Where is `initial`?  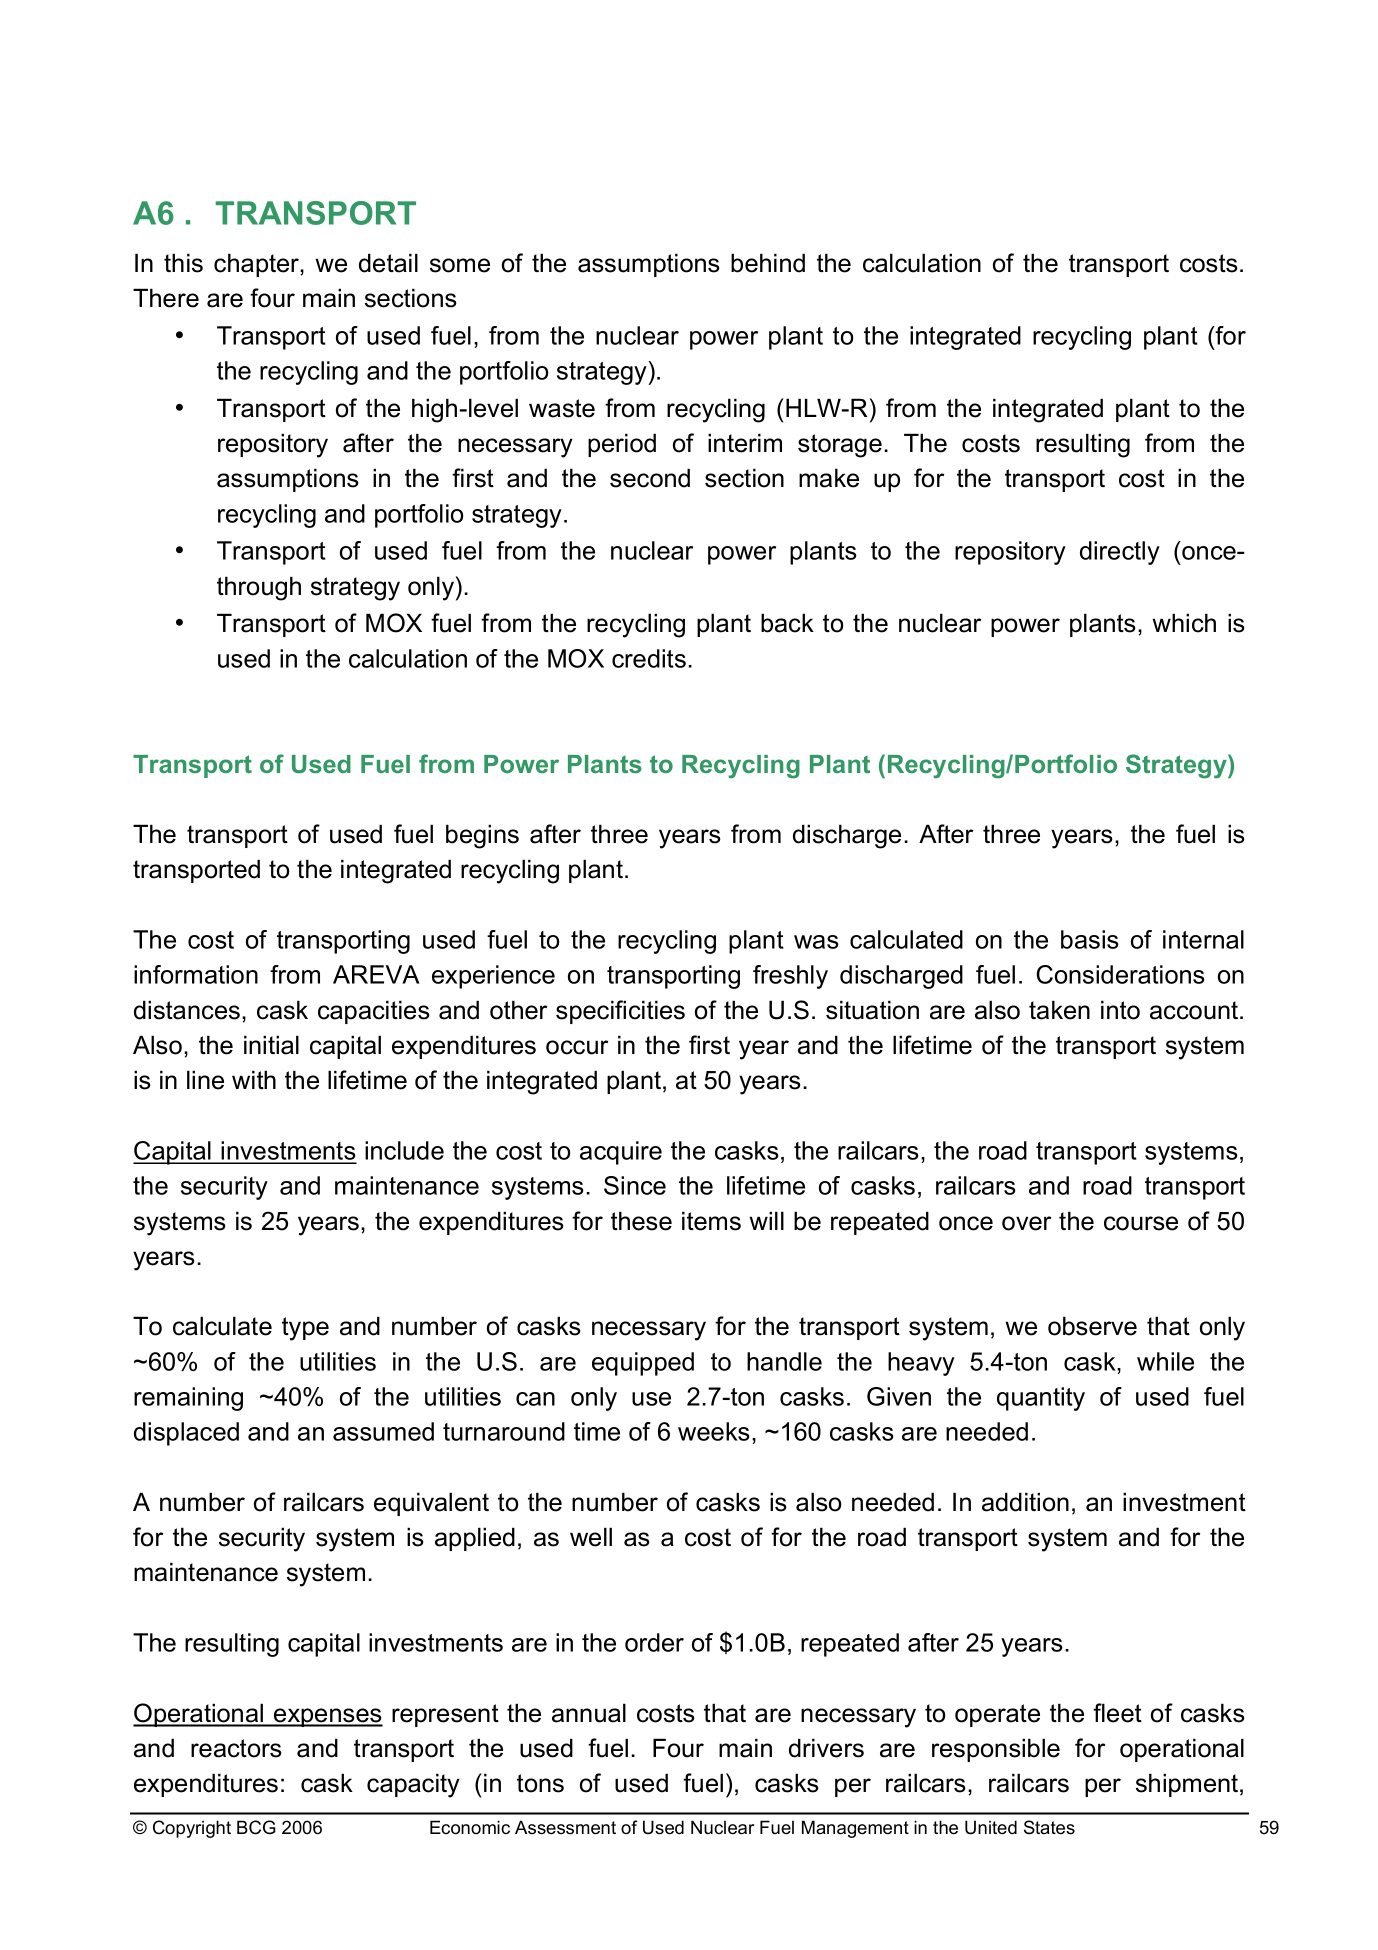
initial is located at coordinates (271, 1045).
